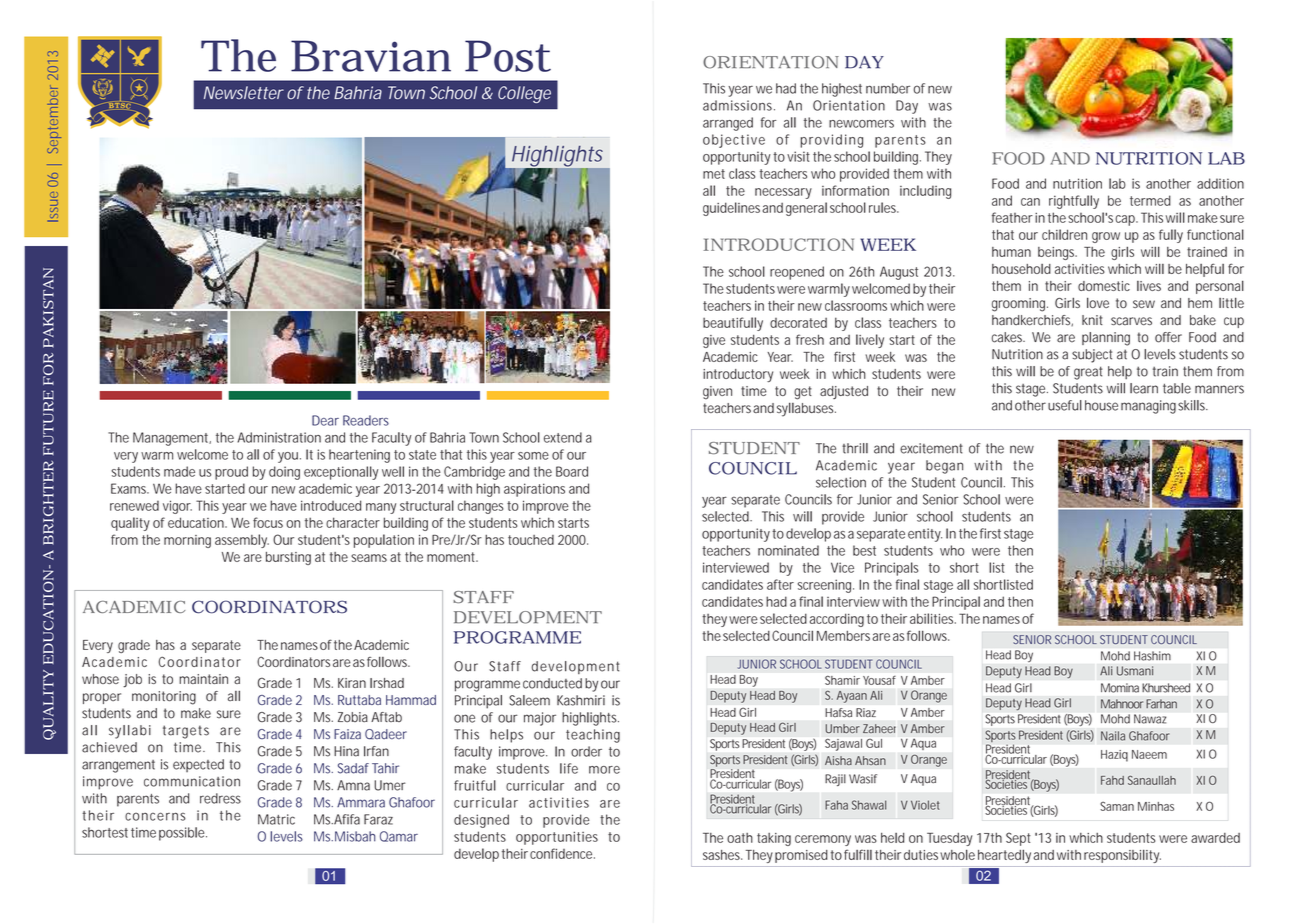 This screenshot has width=1308, height=924. Describe the element at coordinates (740, 838) in the screenshot. I see `oath` at that location.
